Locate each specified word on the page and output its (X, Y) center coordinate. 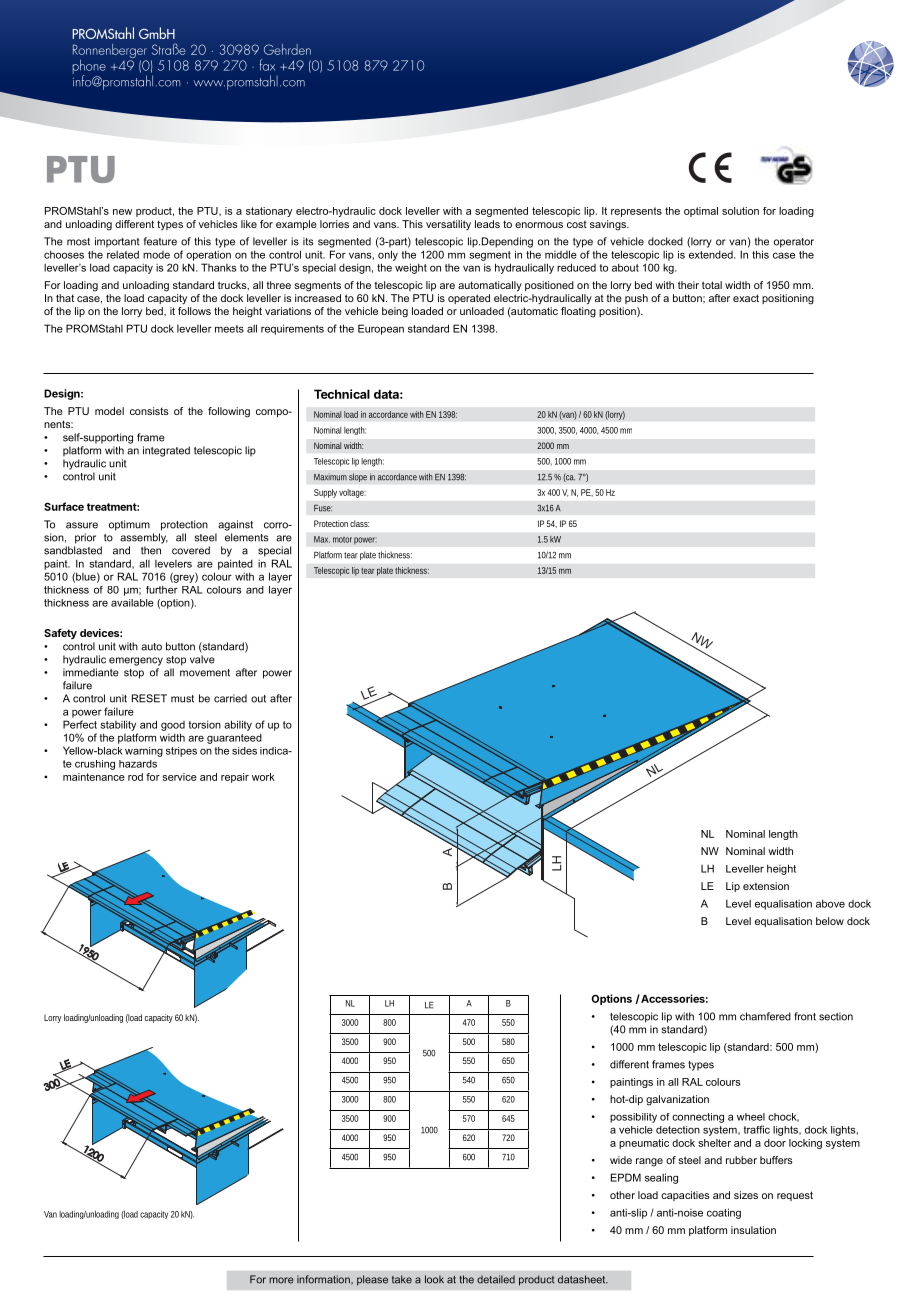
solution (740, 211)
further (162, 590)
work (263, 777)
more (281, 1280)
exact (746, 298)
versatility (448, 225)
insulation (753, 1230)
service (179, 777)
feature (160, 241)
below (830, 921)
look (434, 1279)
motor (342, 540)
